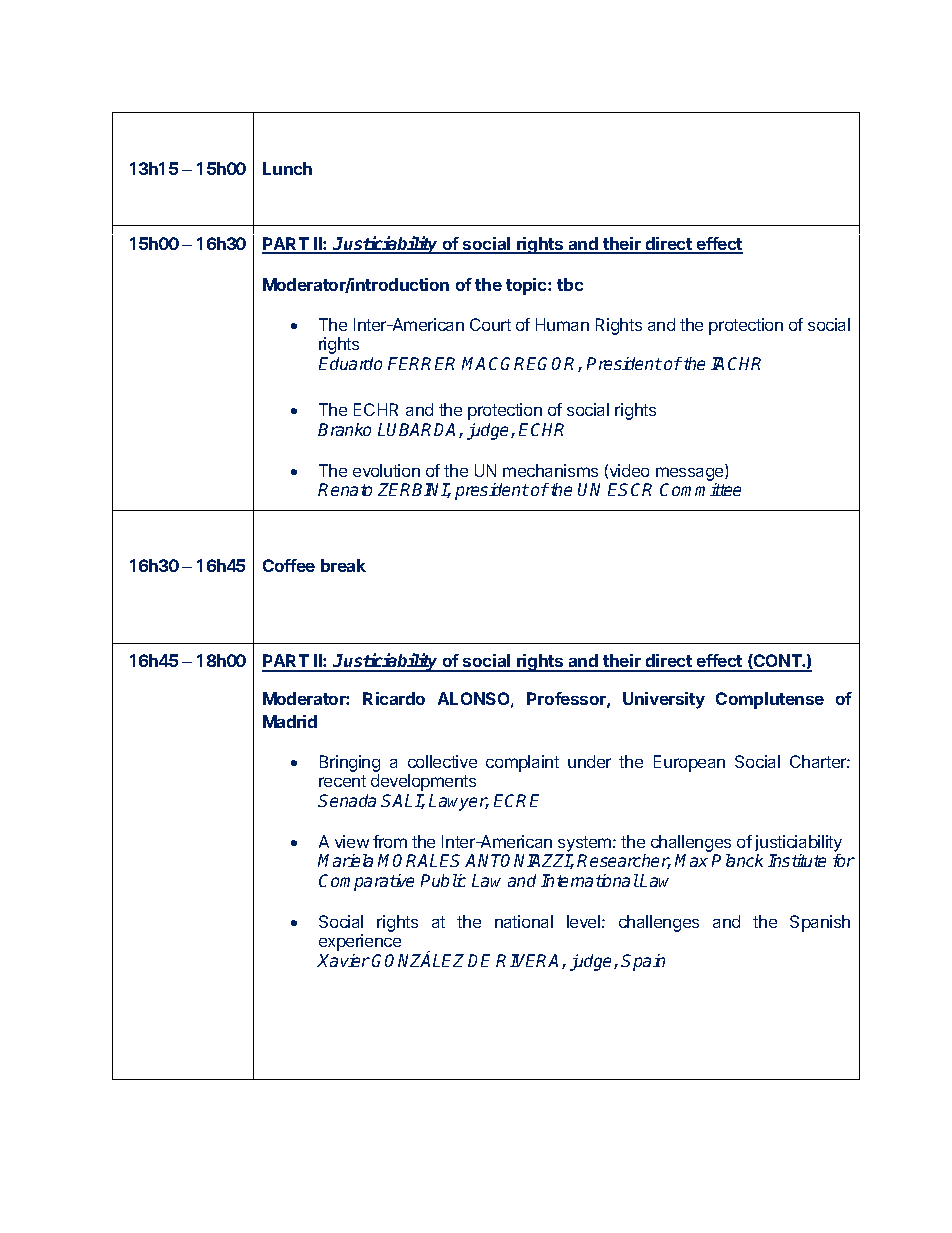  I want to click on Lunch, so click(287, 168).
